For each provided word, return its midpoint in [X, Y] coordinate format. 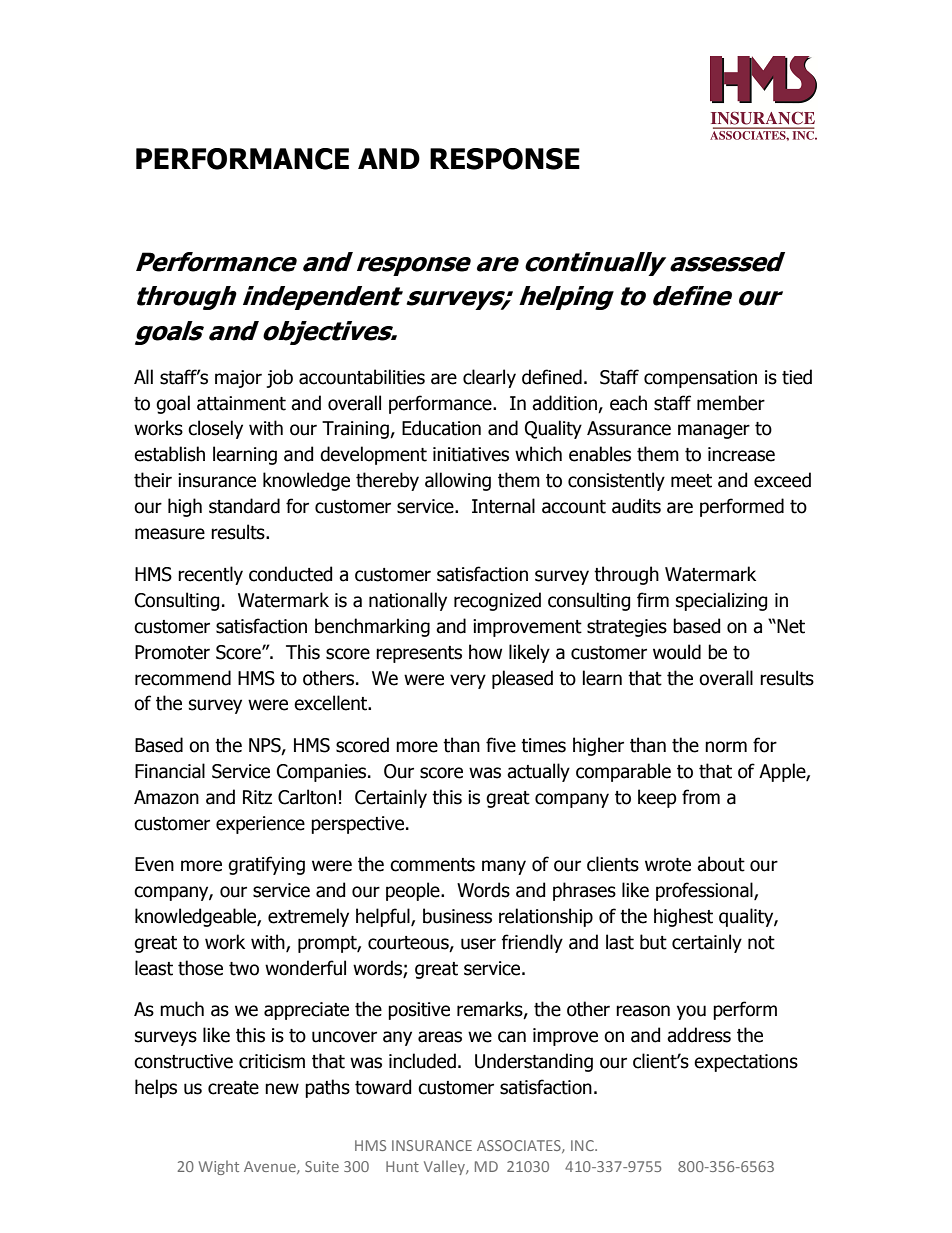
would [677, 652]
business [457, 916]
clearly [489, 378]
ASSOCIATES [520, 1146]
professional [705, 891]
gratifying [266, 865]
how [485, 652]
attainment [241, 403]
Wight [219, 1167]
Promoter [172, 652]
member [731, 403]
